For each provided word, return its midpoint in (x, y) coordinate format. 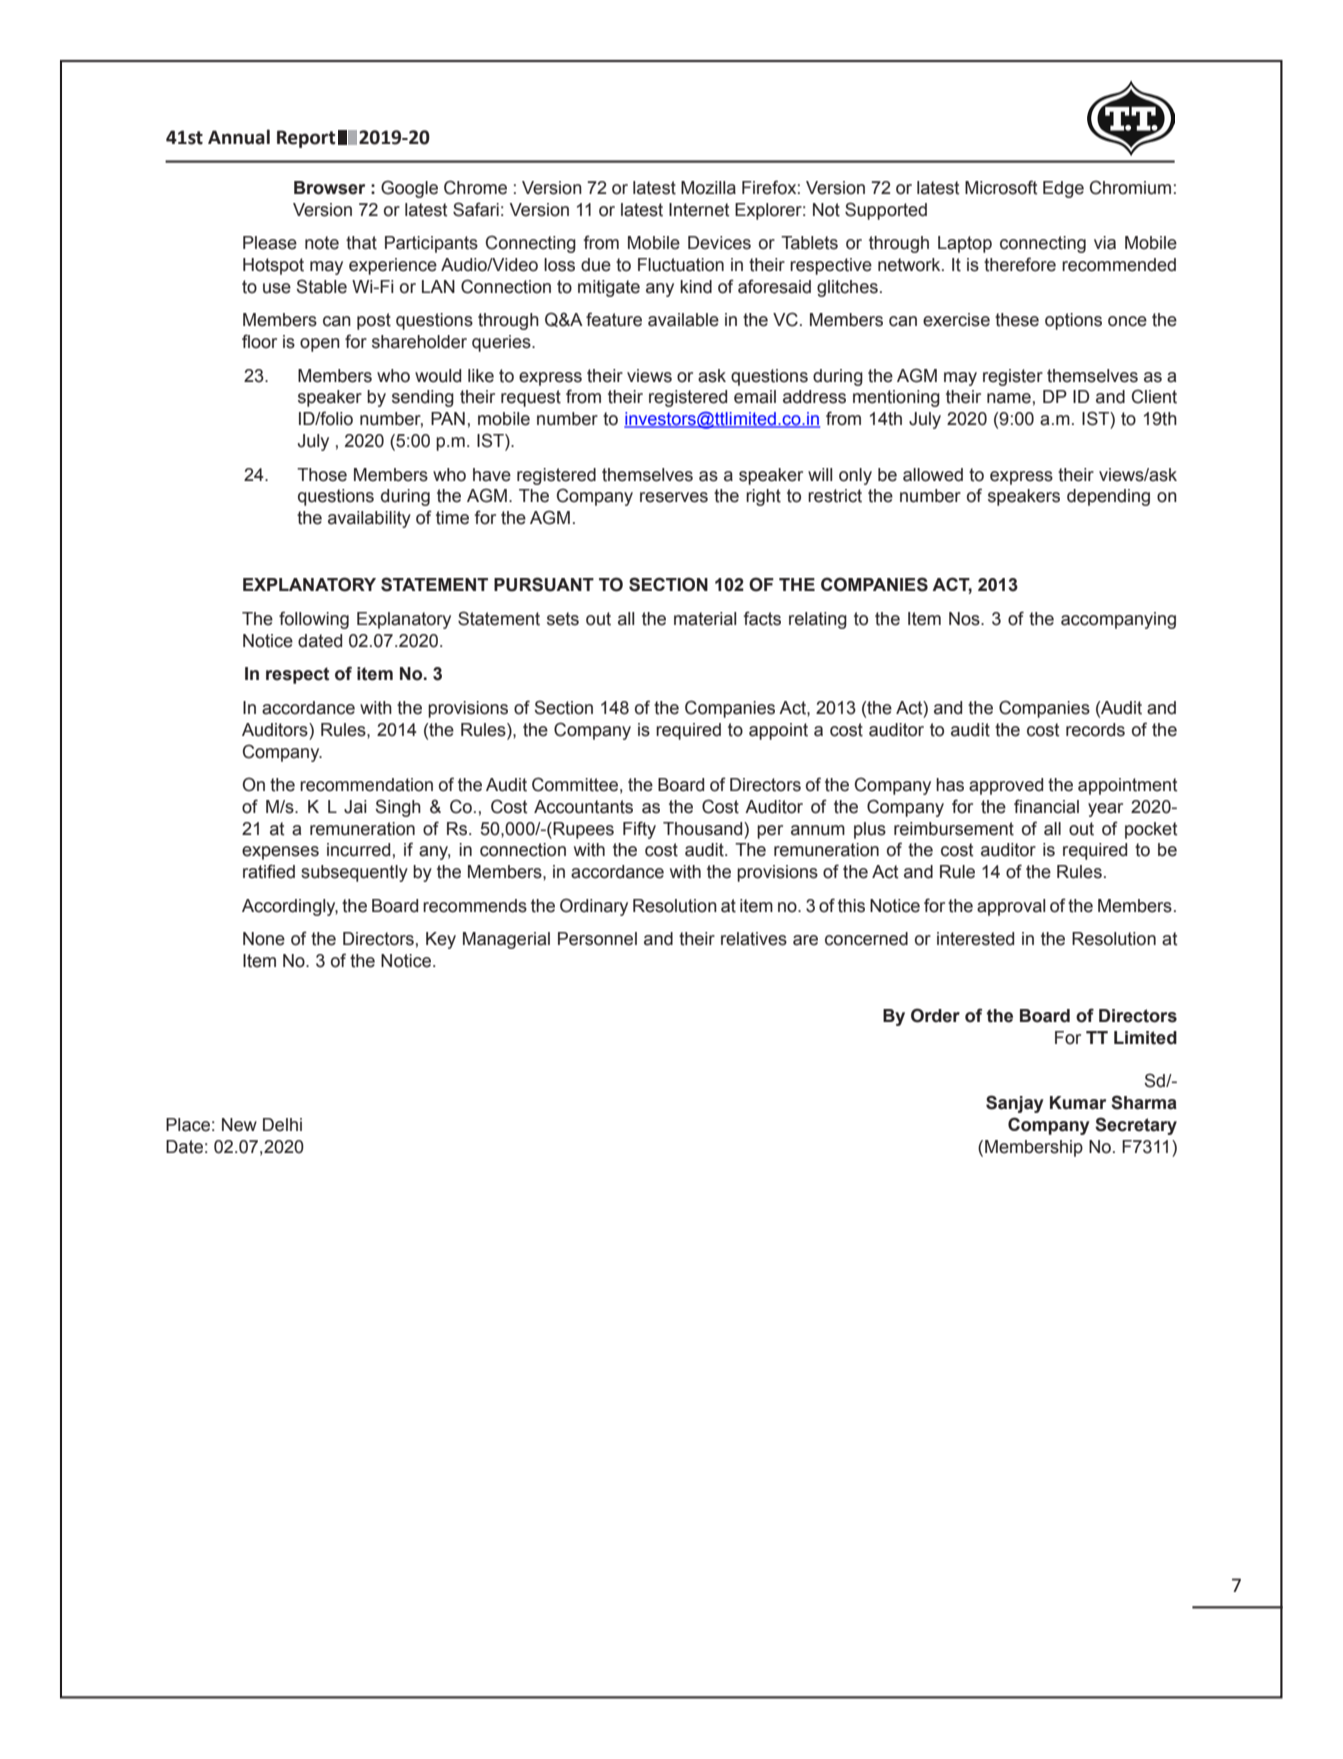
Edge (1063, 189)
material (705, 619)
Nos (965, 619)
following (314, 620)
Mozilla (708, 188)
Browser (329, 188)
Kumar (1078, 1103)
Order (935, 1015)
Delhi (282, 1125)
